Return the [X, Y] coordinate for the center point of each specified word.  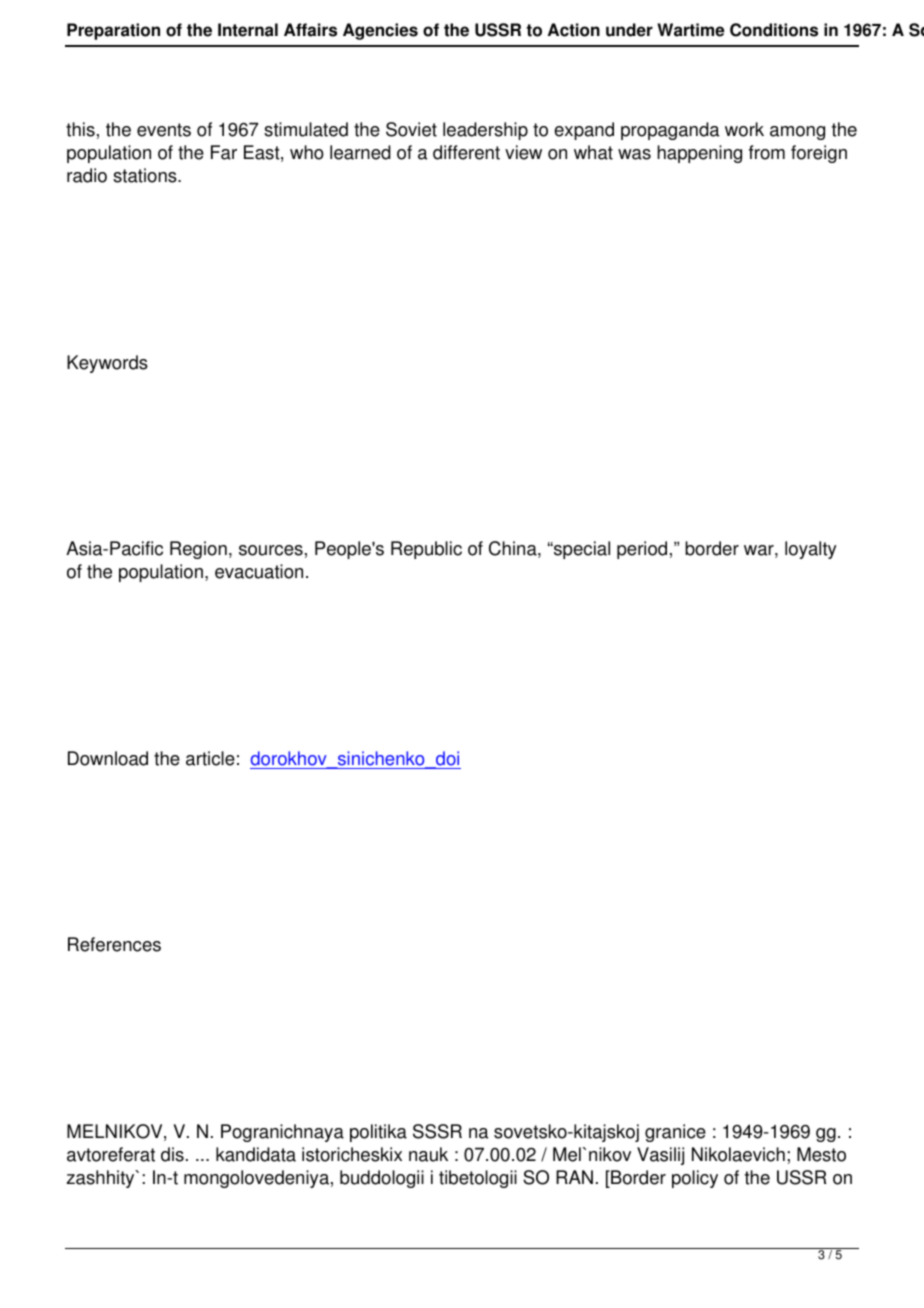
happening [699, 154]
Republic [426, 550]
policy [695, 1179]
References [114, 944]
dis [172, 1154]
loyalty [811, 550]
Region [198, 550]
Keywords [107, 364]
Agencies [380, 31]
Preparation [113, 31]
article [210, 758]
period [642, 550]
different [466, 152]
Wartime [690, 30]
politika [378, 1133]
